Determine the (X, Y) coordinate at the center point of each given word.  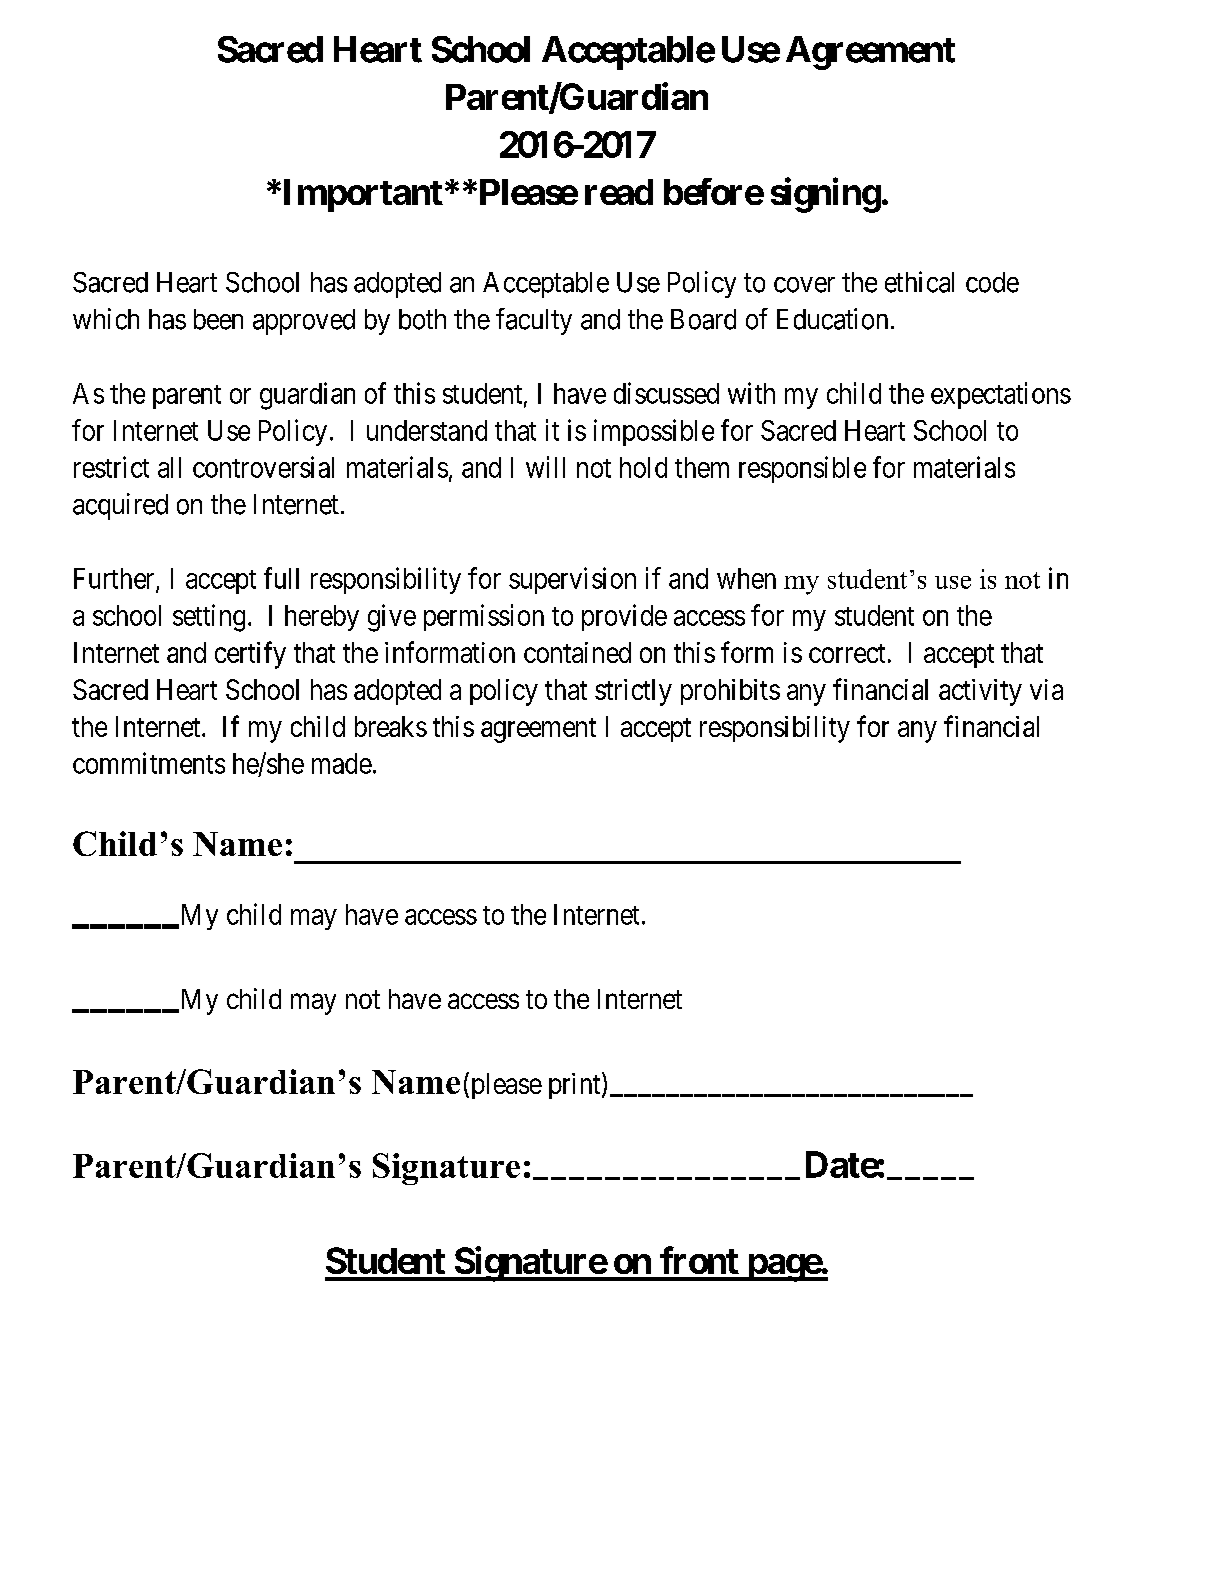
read (619, 192)
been (218, 319)
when (746, 578)
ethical (919, 282)
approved (304, 322)
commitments (149, 763)
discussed (666, 393)
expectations (1001, 395)
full (281, 578)
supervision (572, 580)
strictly (633, 692)
